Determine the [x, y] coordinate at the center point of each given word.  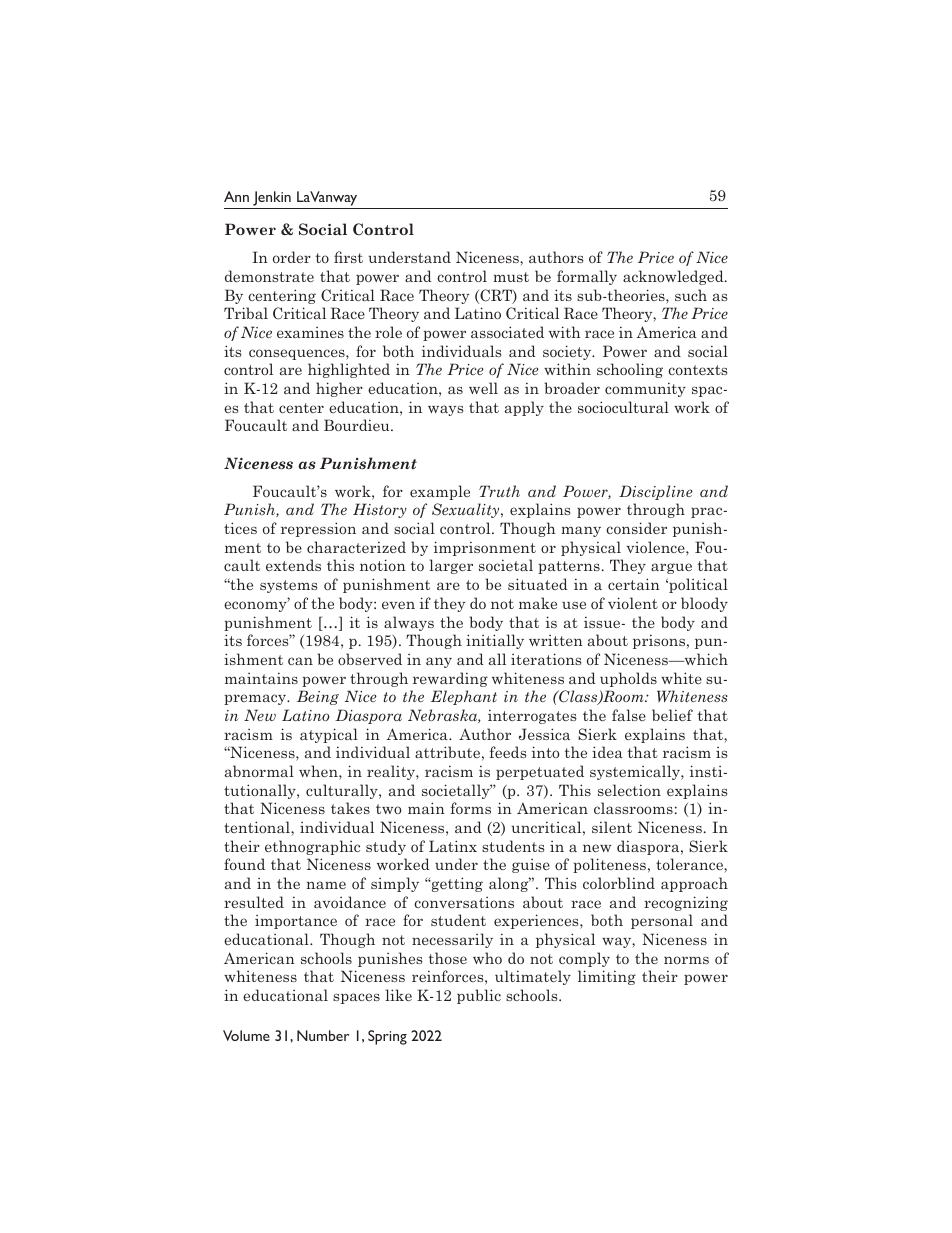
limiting [607, 977]
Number [323, 1035]
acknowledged [674, 277]
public [479, 996]
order [292, 257]
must [511, 277]
